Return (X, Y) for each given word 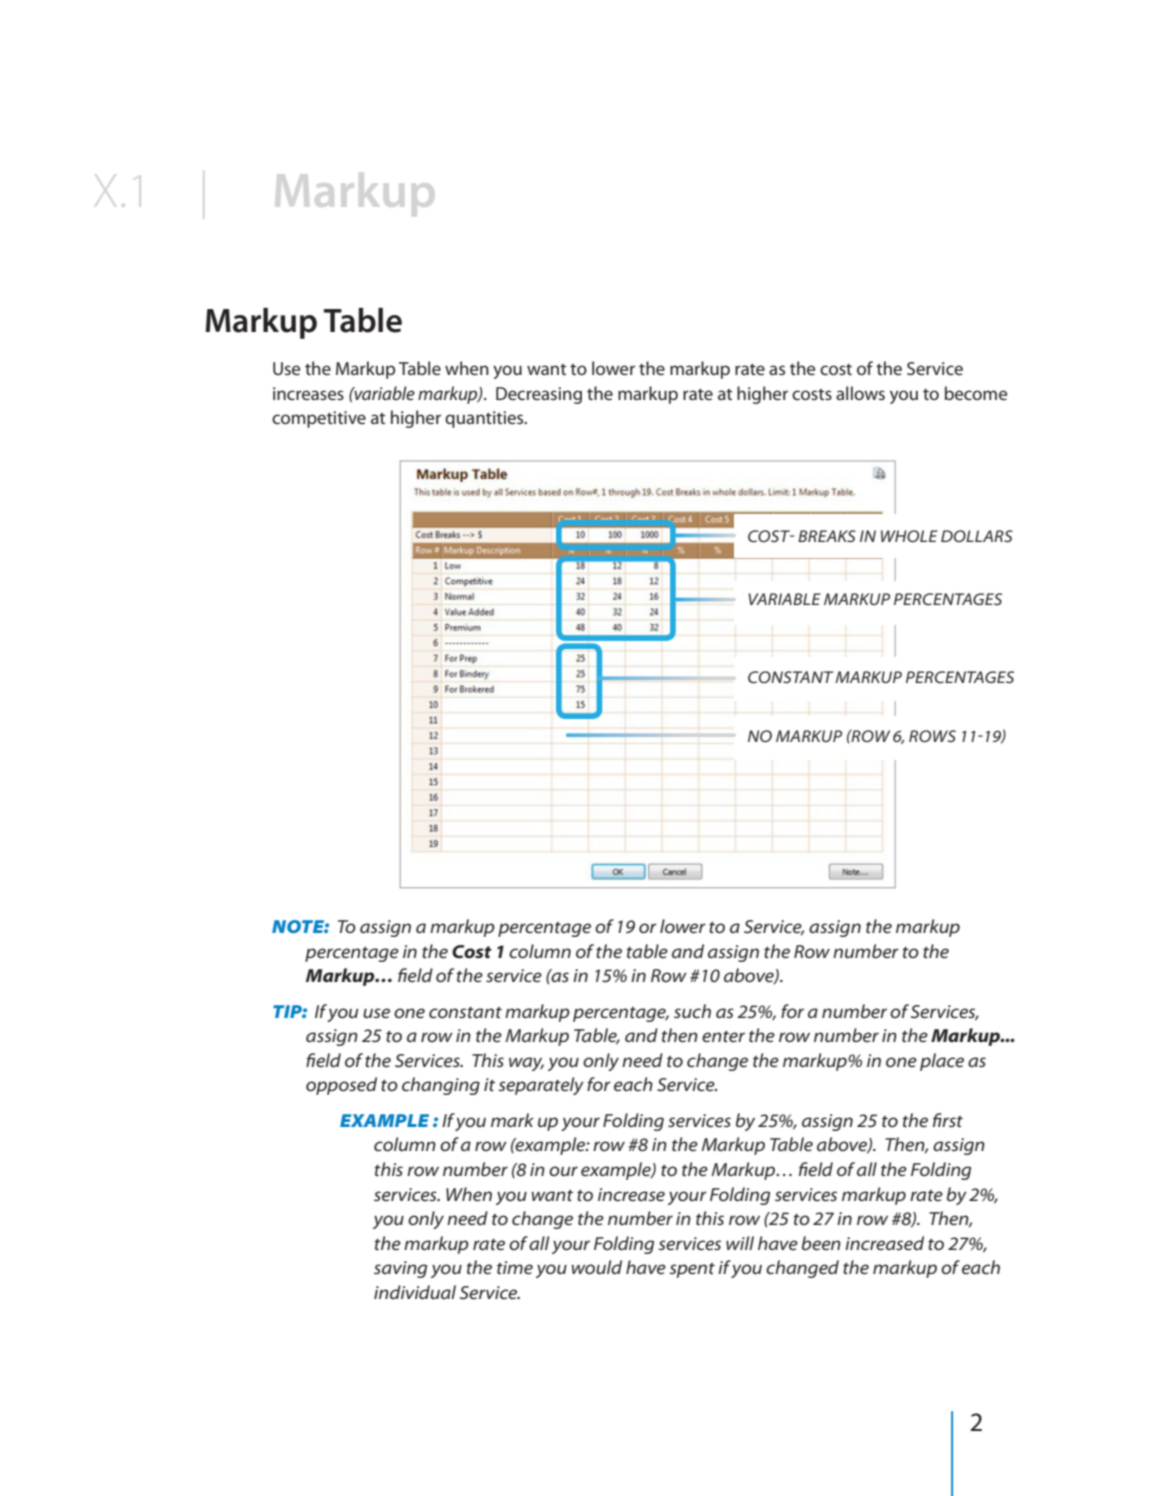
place (942, 1062)
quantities (485, 419)
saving (400, 1269)
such (692, 1011)
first (948, 1120)
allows (860, 393)
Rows (932, 736)
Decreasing (539, 395)
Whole (909, 536)
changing (441, 1086)
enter (723, 1037)
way (526, 1064)
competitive (319, 419)
